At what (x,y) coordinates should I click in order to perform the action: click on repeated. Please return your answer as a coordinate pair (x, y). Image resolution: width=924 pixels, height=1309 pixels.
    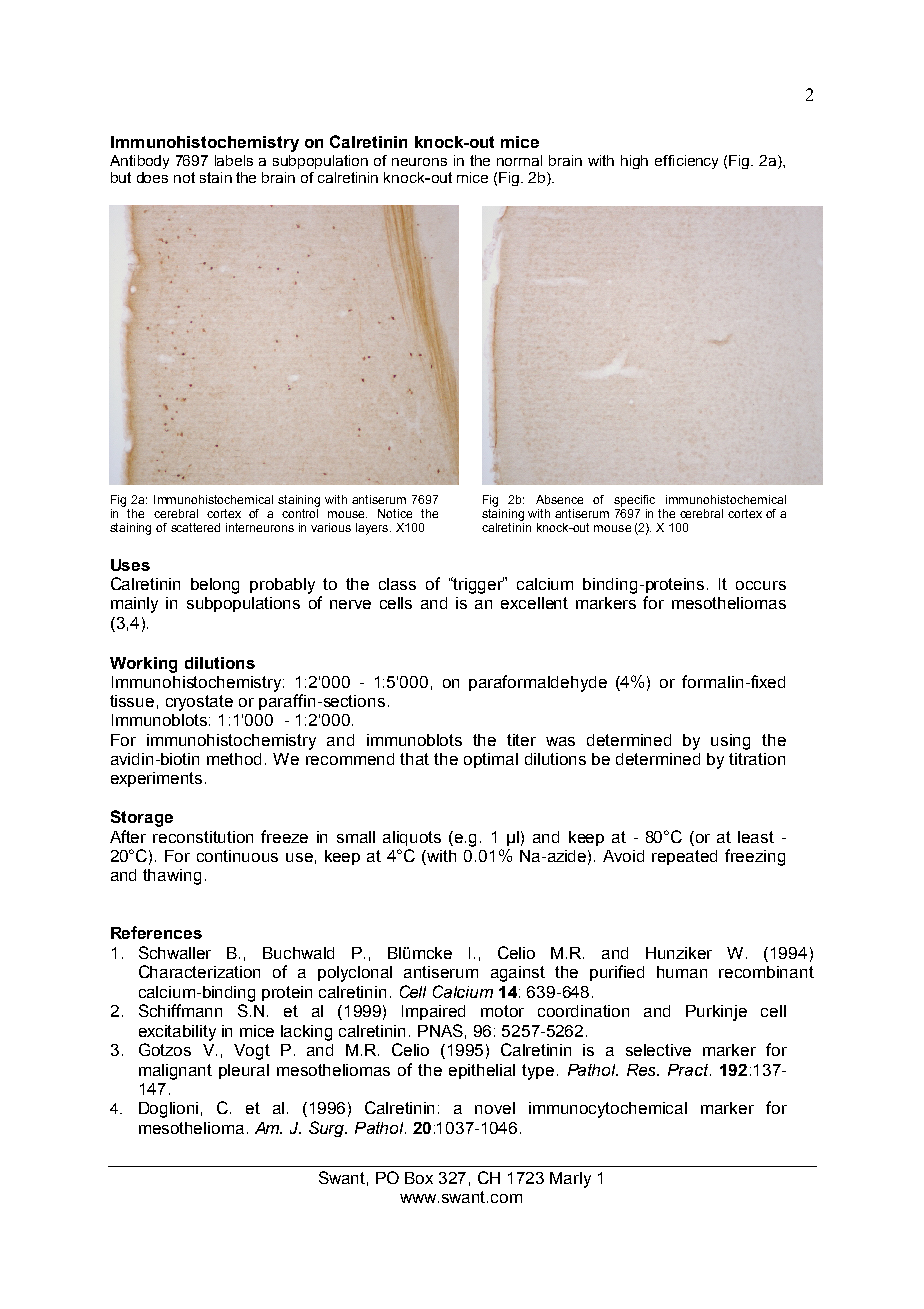
    Looking at the image, I should click on (684, 857).
